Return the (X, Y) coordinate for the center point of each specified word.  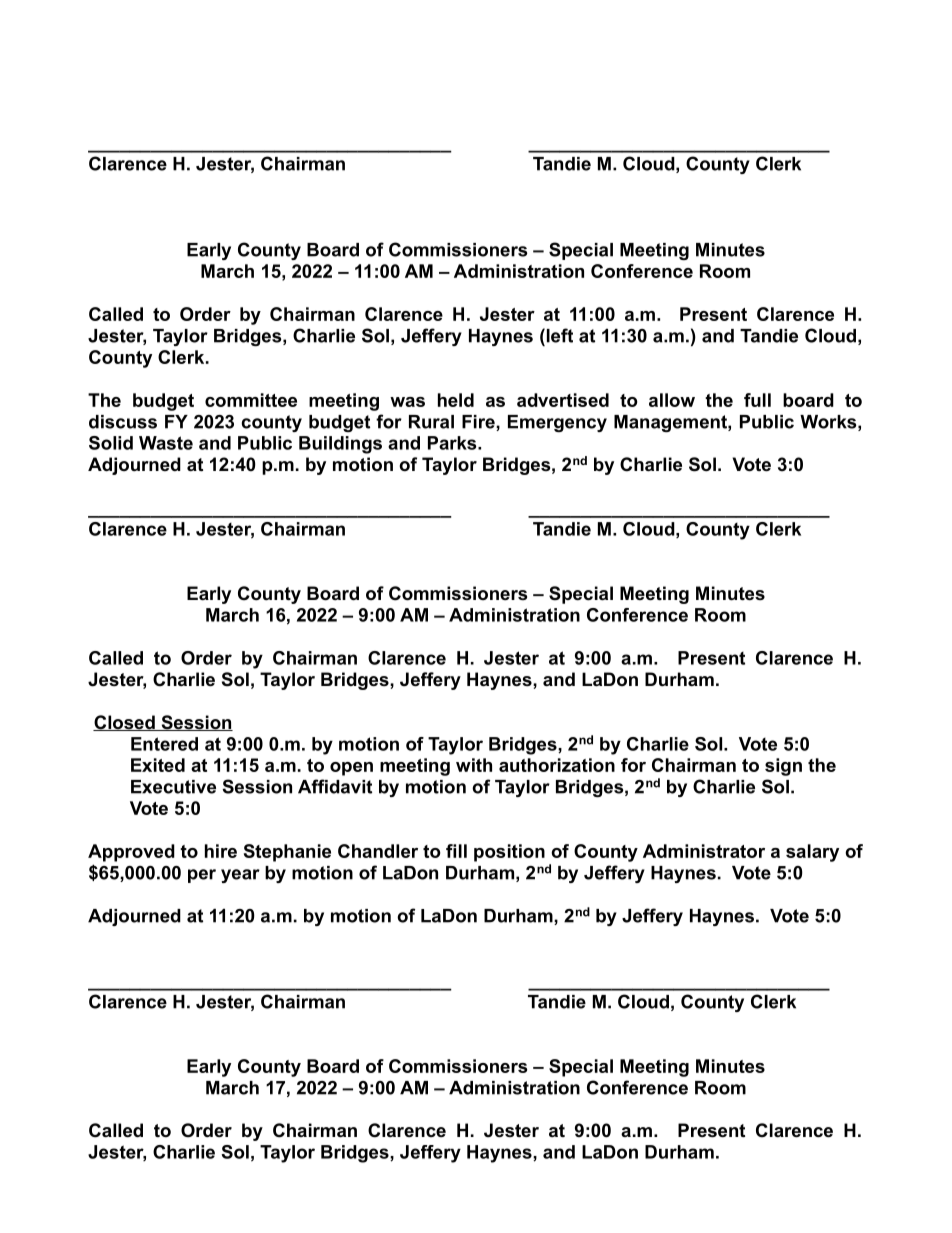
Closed (125, 723)
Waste (166, 443)
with (474, 765)
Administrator (704, 851)
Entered (164, 744)
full (757, 400)
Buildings (340, 445)
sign (783, 767)
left (558, 335)
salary (812, 853)
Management (671, 423)
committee (251, 400)
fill (456, 851)
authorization (557, 765)
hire (221, 851)
